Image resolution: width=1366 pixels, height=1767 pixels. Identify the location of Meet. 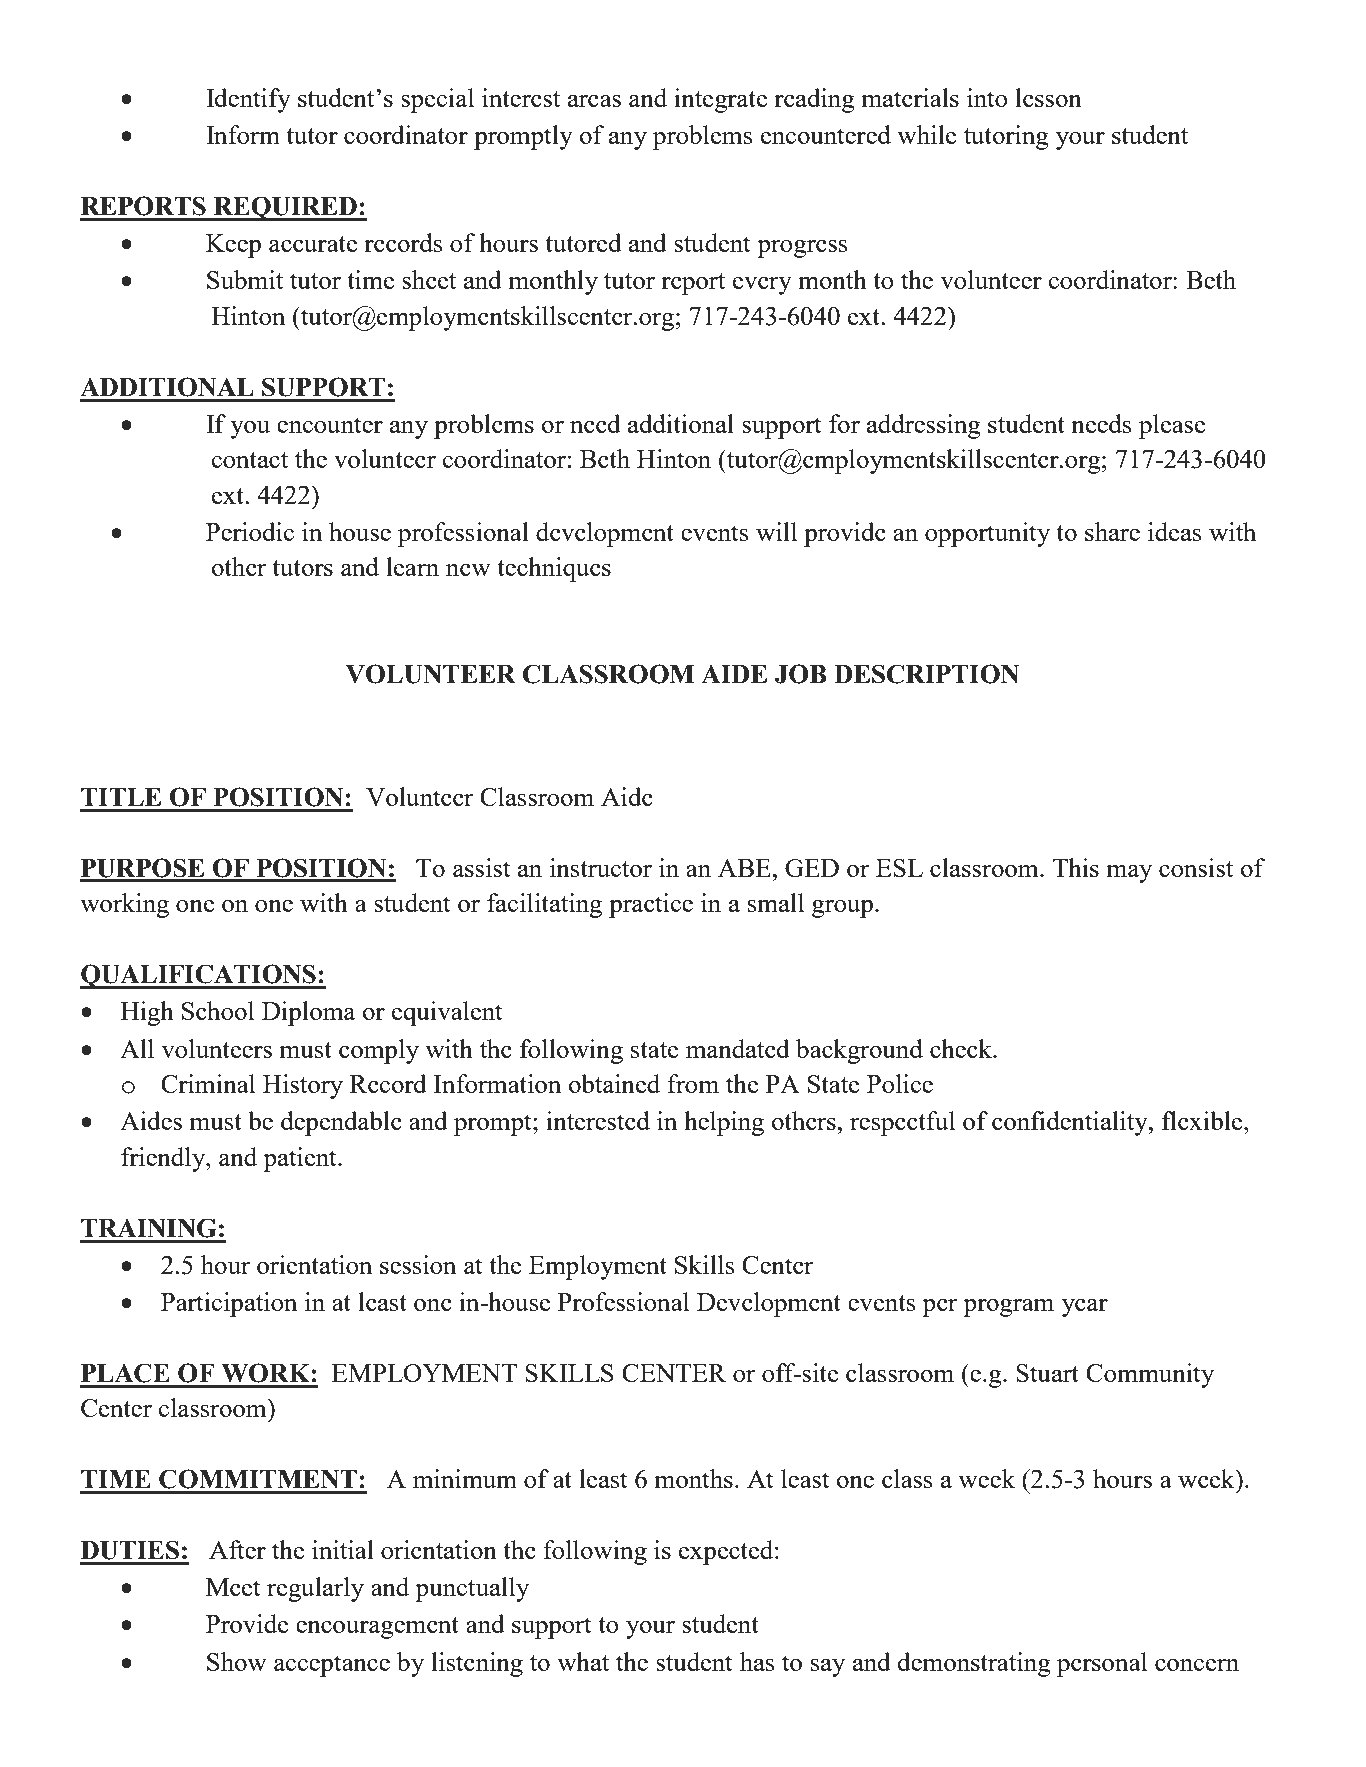
(233, 1587).
